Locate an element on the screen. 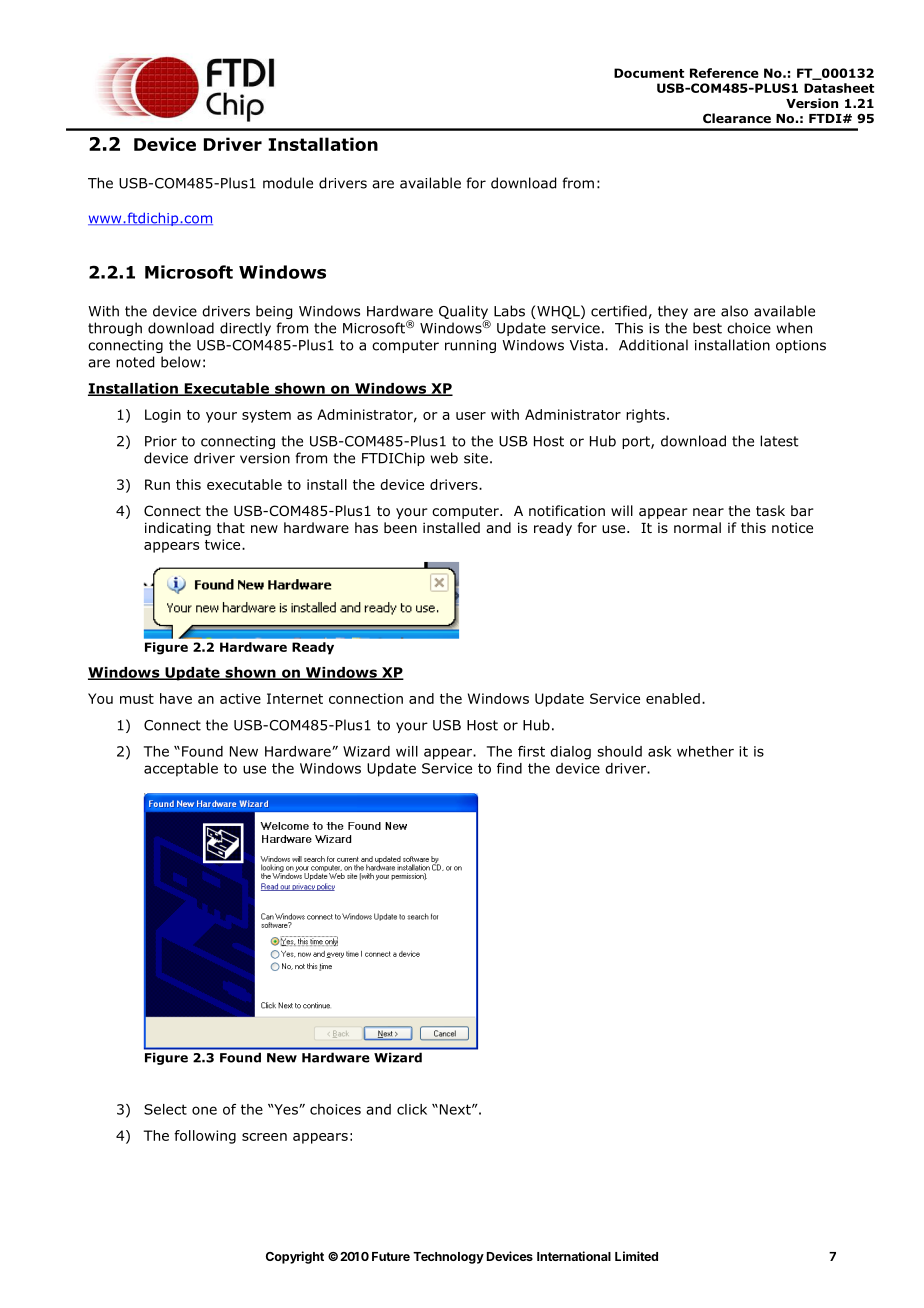  Document is located at coordinates (649, 73).
